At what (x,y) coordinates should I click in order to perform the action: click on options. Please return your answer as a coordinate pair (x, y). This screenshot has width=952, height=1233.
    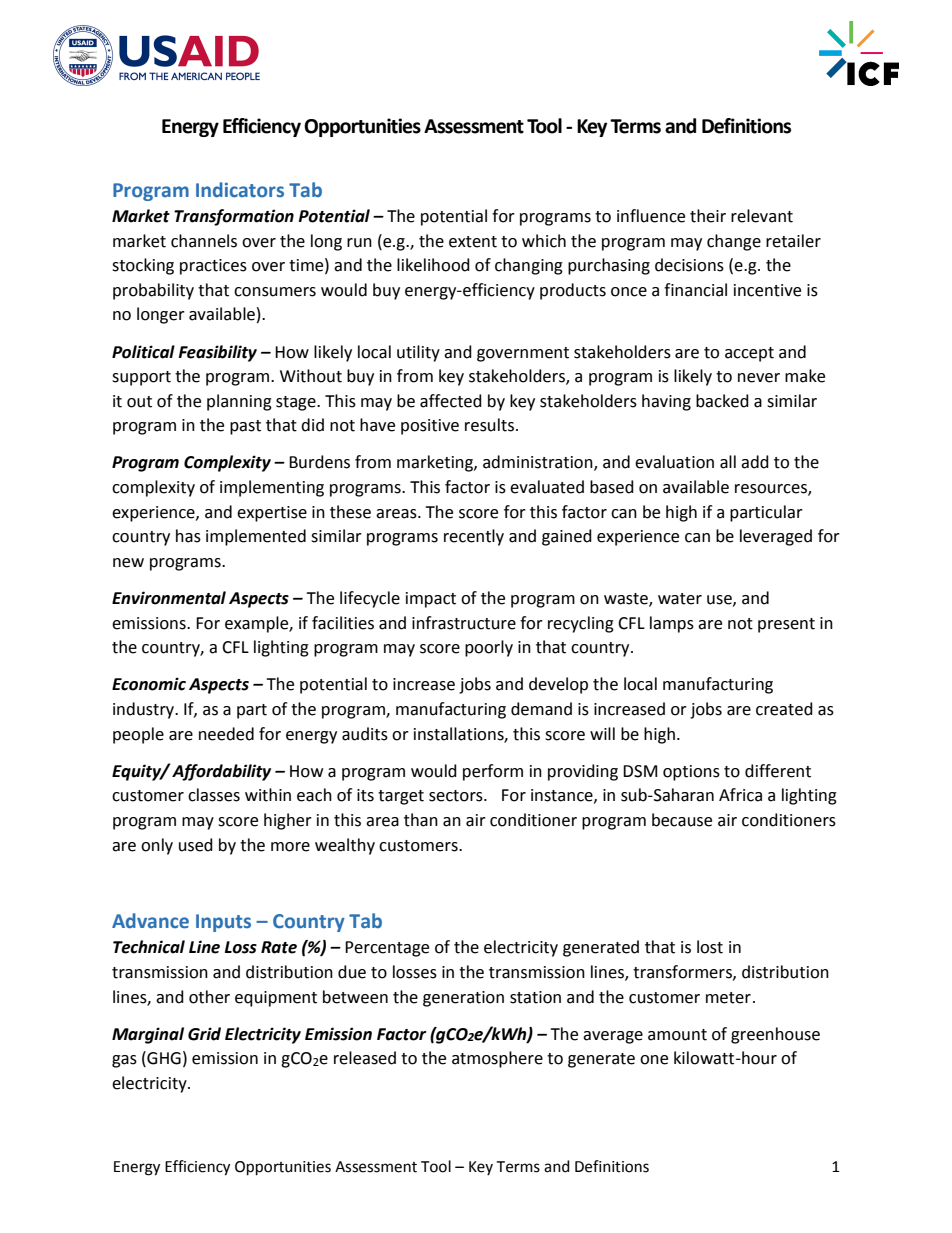
    Looking at the image, I should click on (691, 773).
